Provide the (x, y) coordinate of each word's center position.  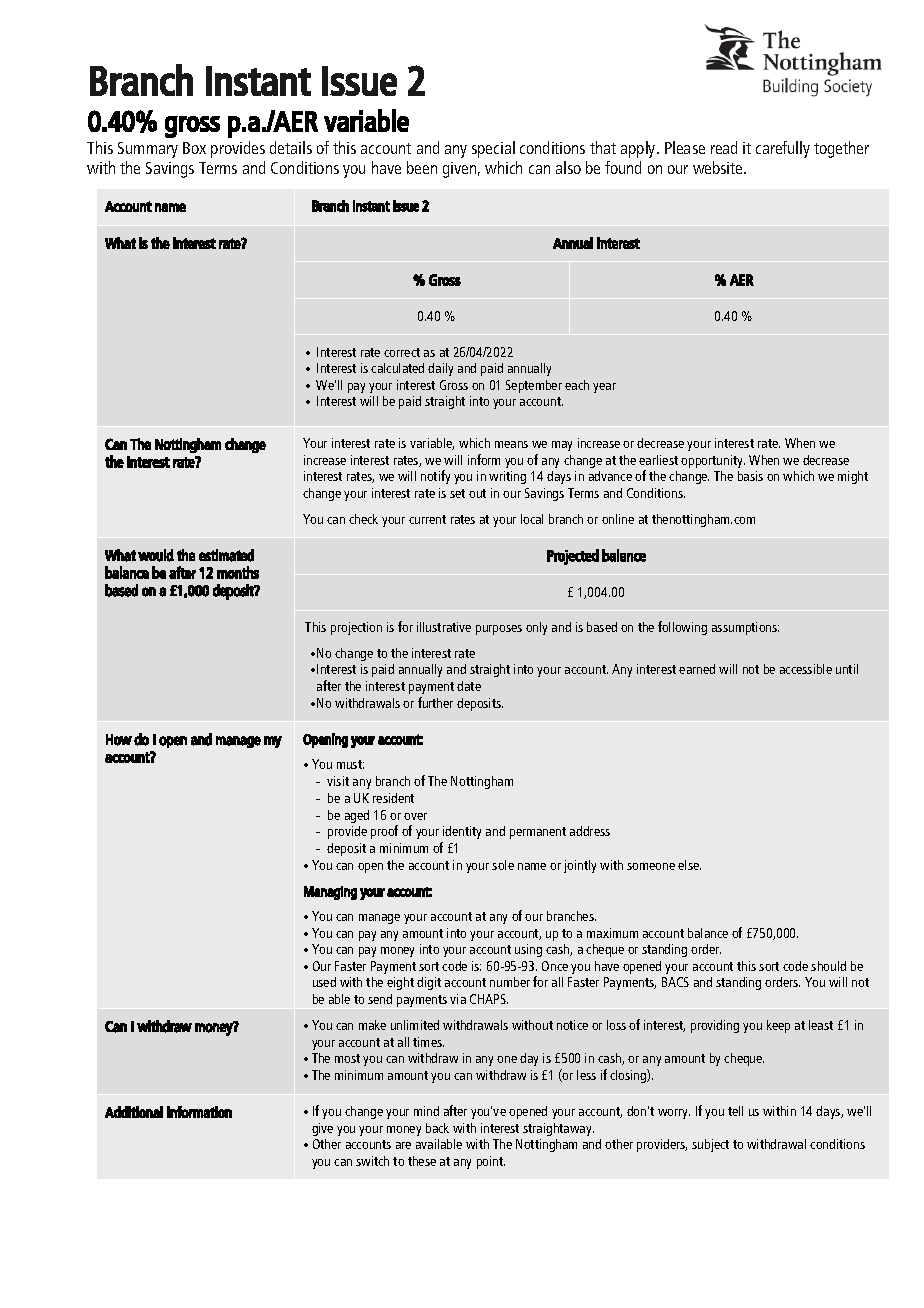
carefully (783, 149)
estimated (226, 555)
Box (194, 148)
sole (503, 865)
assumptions (745, 628)
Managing (330, 893)
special (493, 149)
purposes (499, 630)
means (511, 444)
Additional (134, 1112)
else (689, 865)
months (238, 572)
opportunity (713, 461)
